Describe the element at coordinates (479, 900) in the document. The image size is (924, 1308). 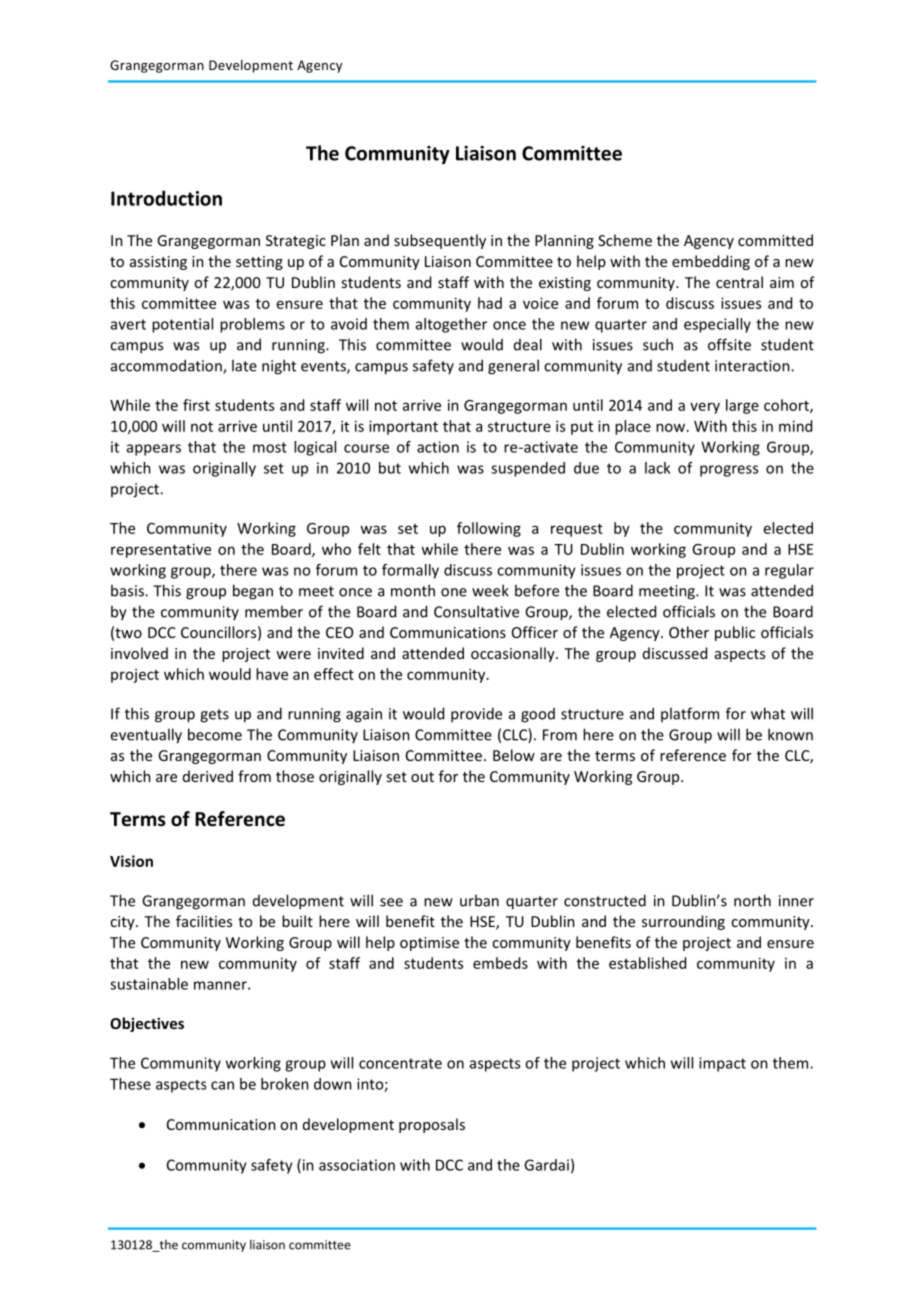
I see `urban` at that location.
